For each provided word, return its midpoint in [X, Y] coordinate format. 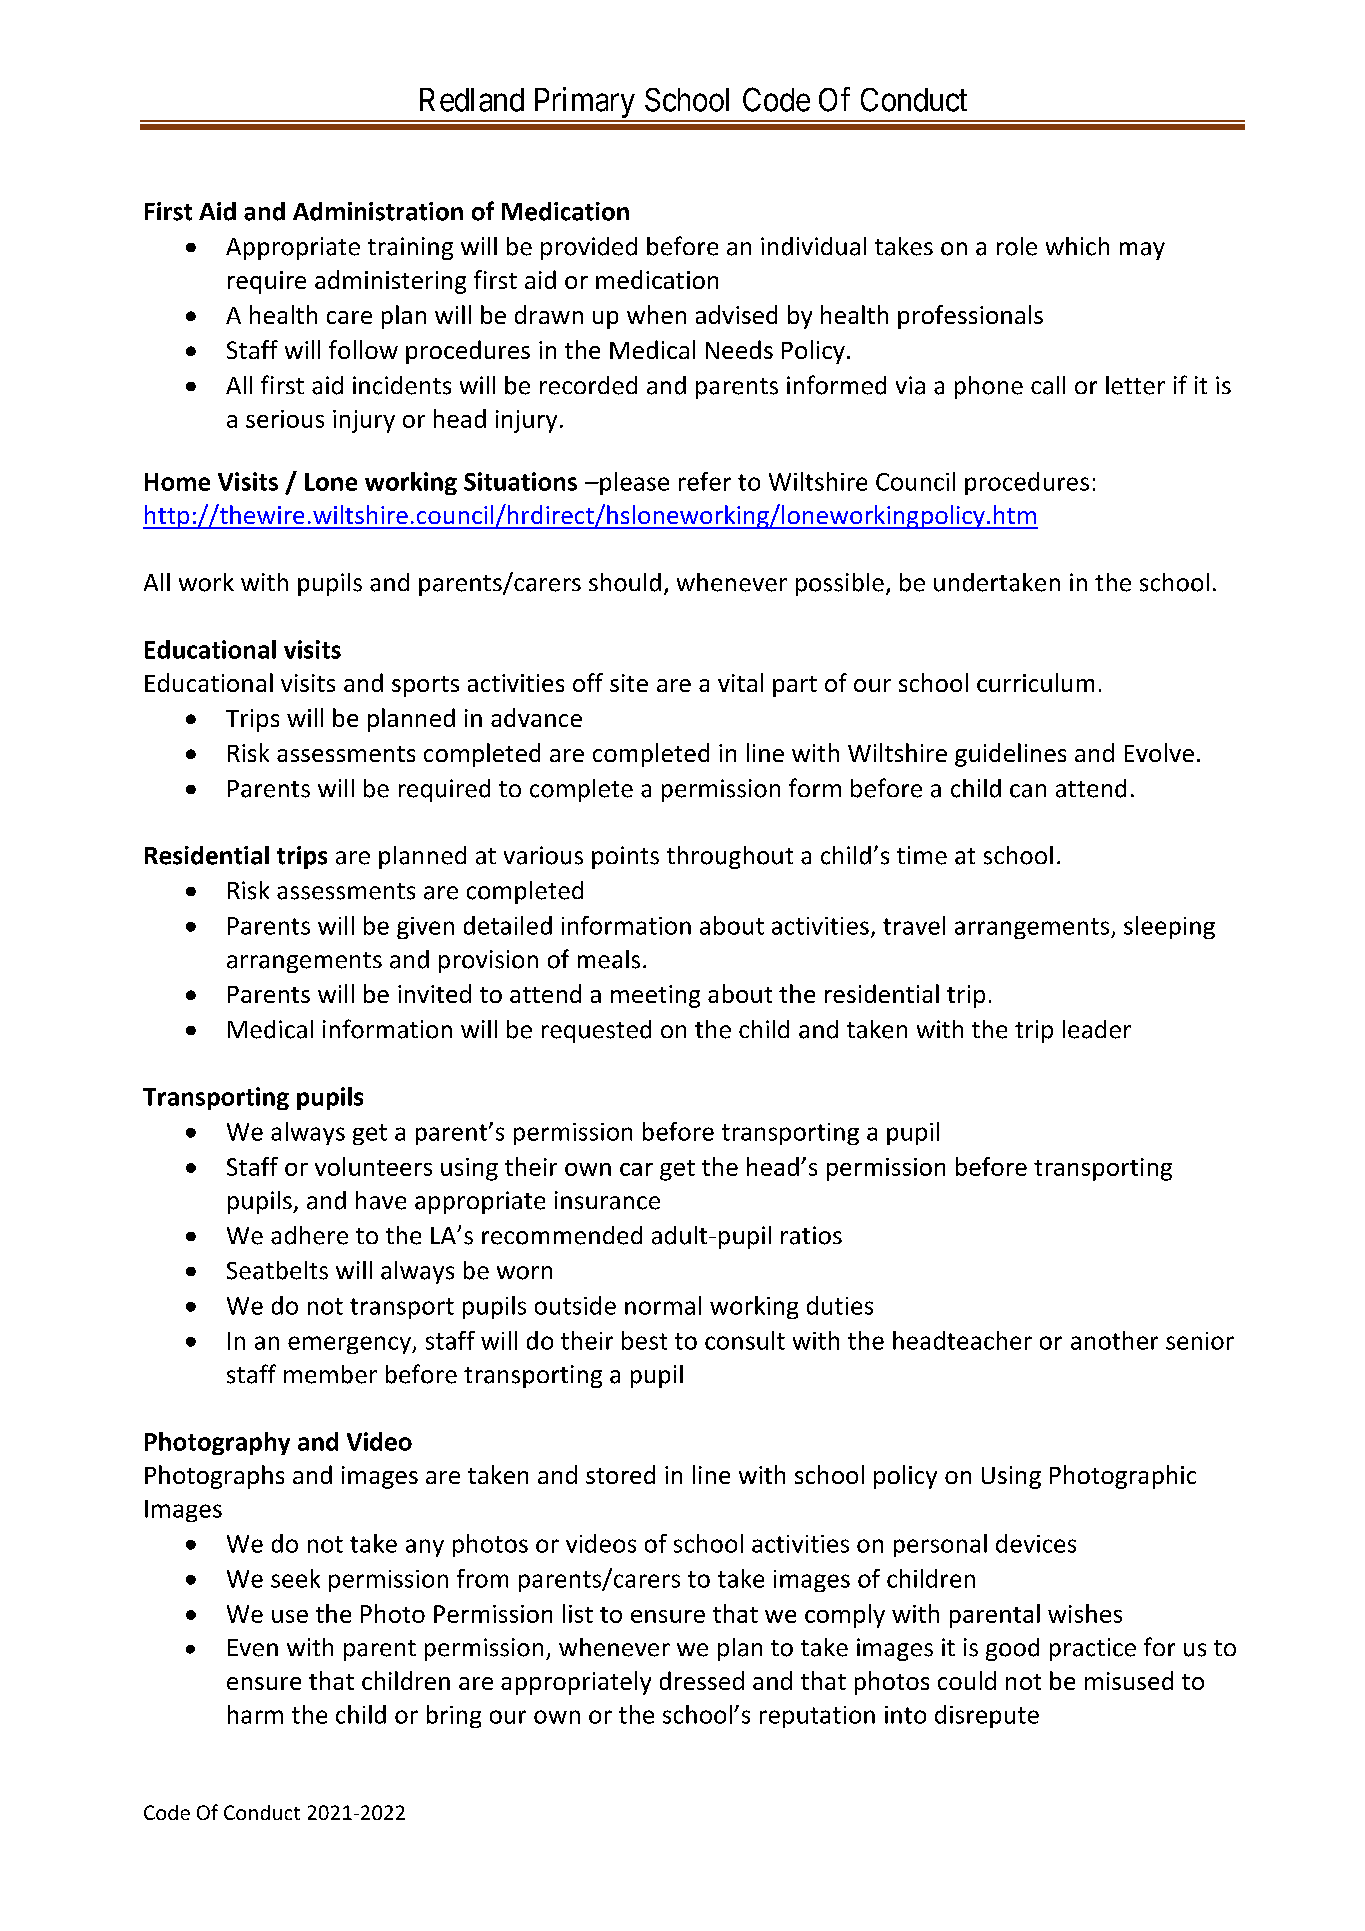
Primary [584, 104]
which [1077, 246]
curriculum [1035, 682]
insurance [607, 1200]
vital [740, 682]
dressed [702, 1680]
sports [425, 686]
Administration [378, 211]
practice [1093, 1649]
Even [253, 1648]
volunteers [373, 1166]
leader [1097, 1029]
